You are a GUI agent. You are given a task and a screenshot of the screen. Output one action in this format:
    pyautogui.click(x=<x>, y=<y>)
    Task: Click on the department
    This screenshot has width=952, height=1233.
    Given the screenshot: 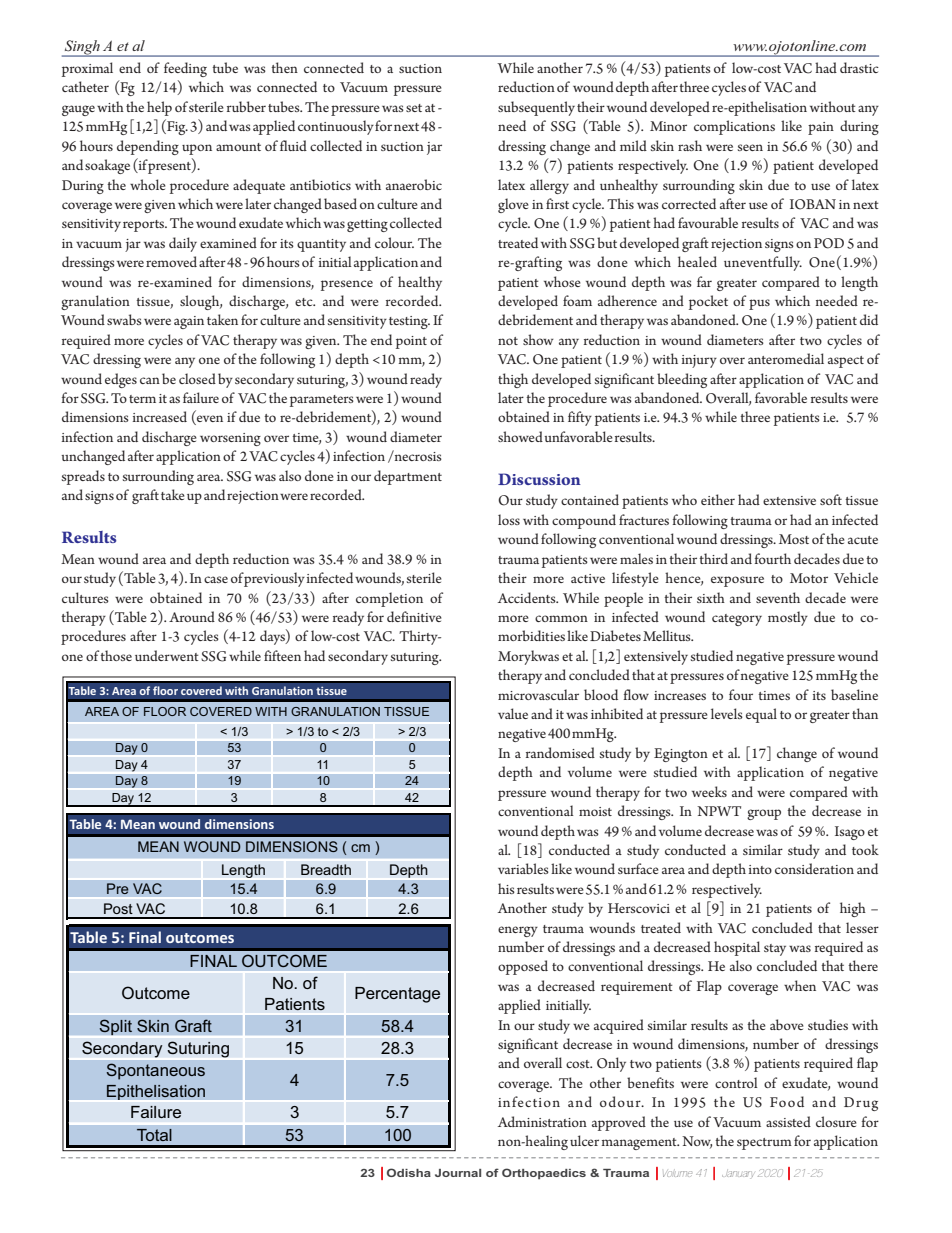 What is the action you would take?
    pyautogui.click(x=408, y=477)
